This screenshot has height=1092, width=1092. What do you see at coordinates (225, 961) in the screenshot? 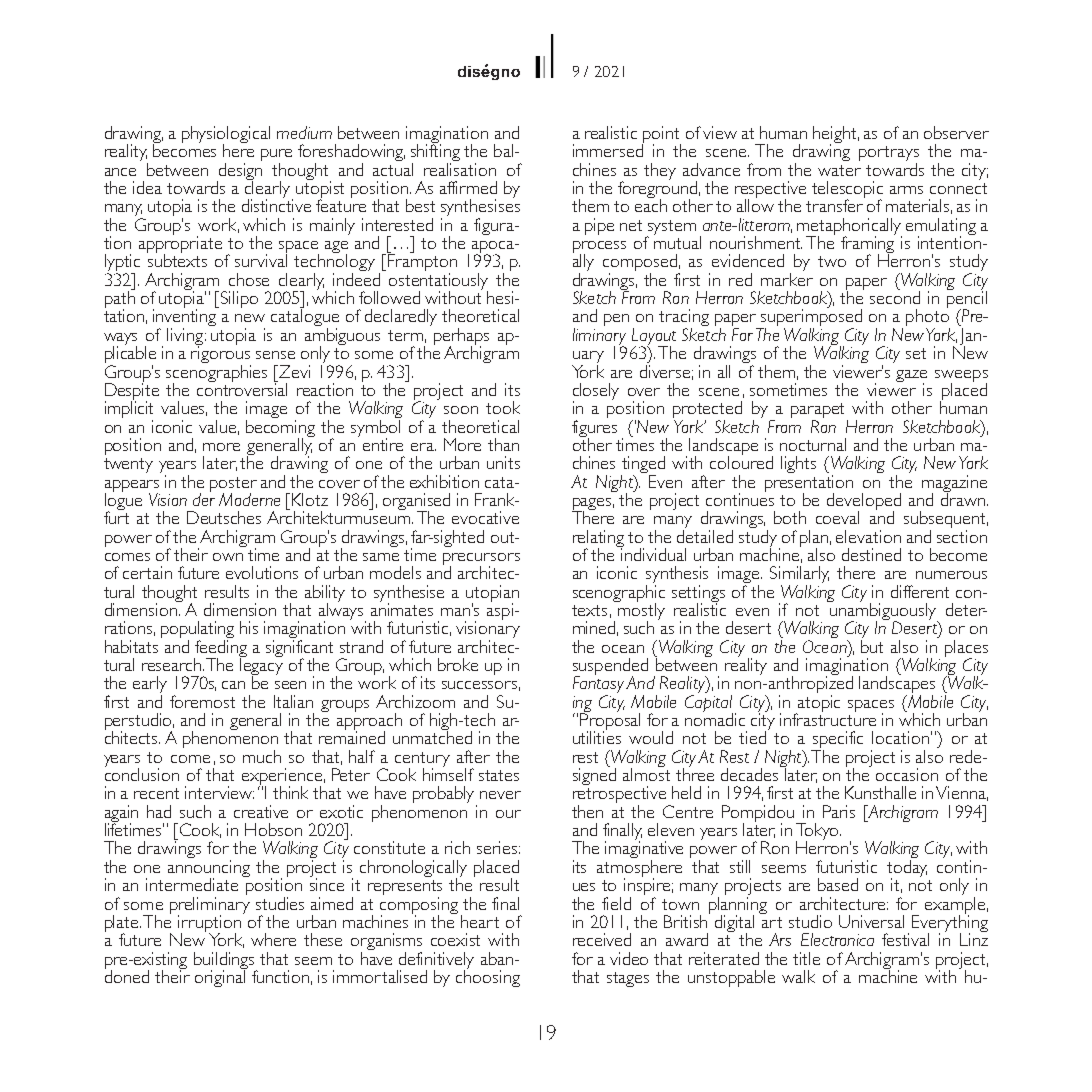
I see `buildings` at bounding box center [225, 961].
